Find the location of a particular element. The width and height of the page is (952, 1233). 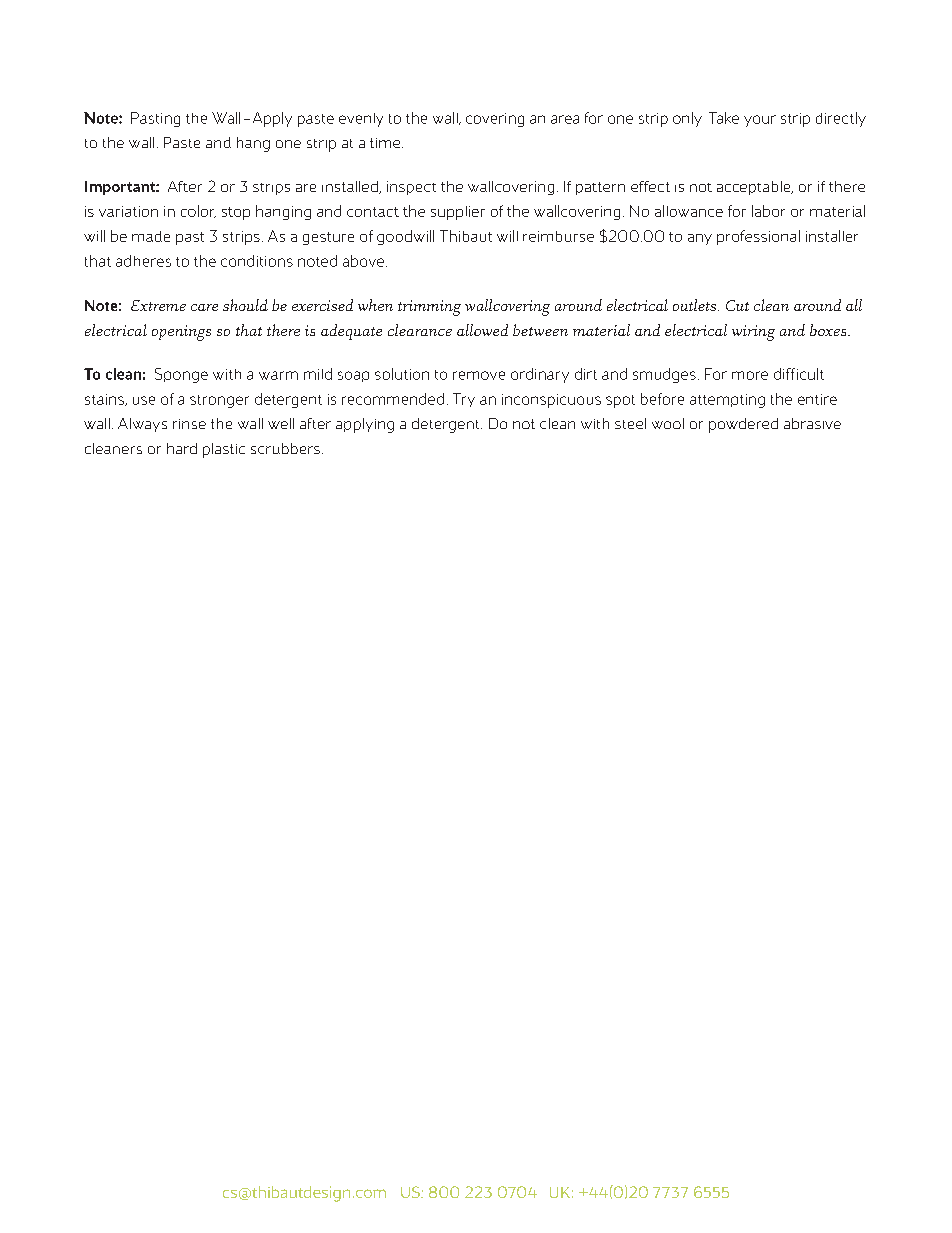

evenly is located at coordinates (361, 120).
